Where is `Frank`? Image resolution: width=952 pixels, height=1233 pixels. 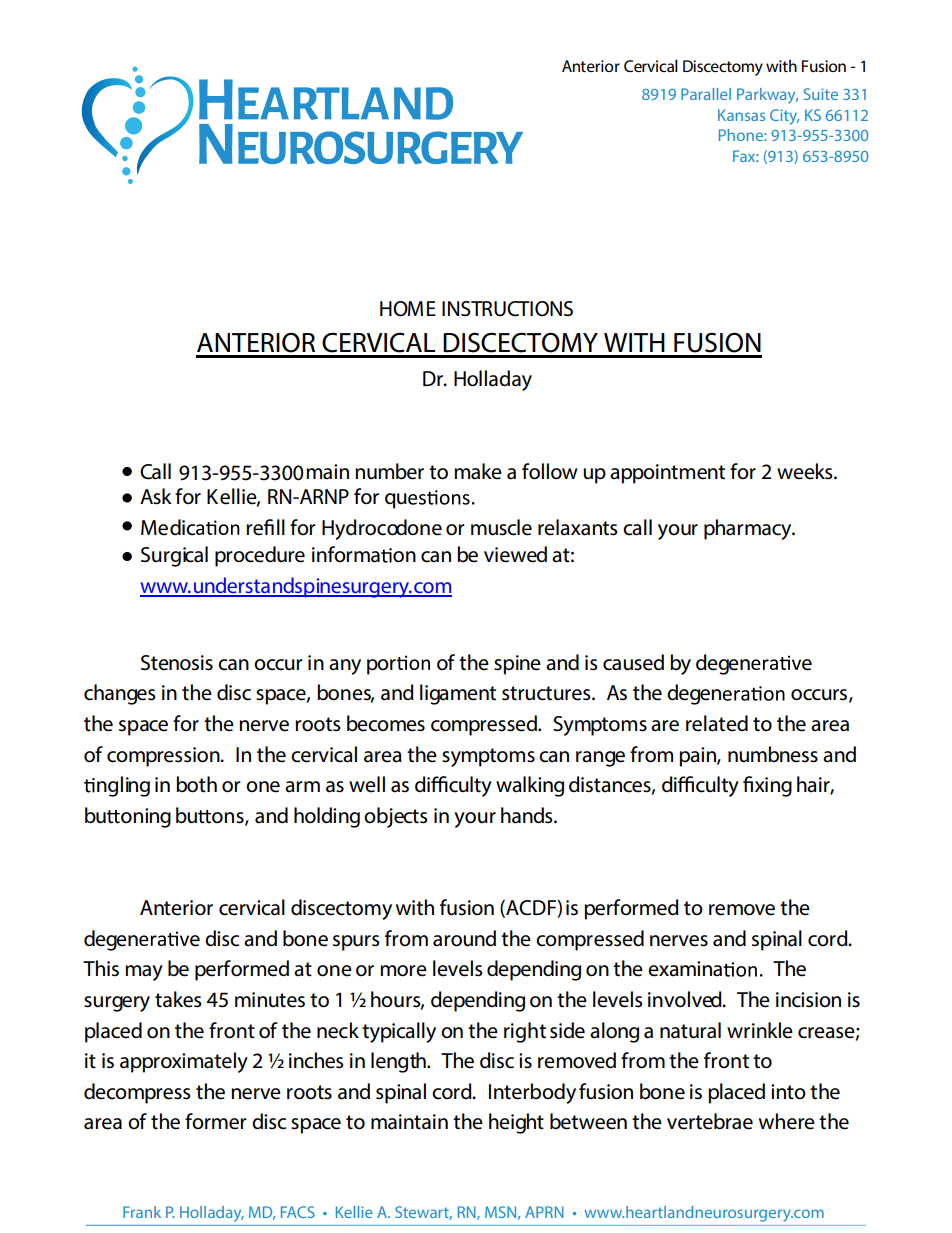 Frank is located at coordinates (142, 1212).
